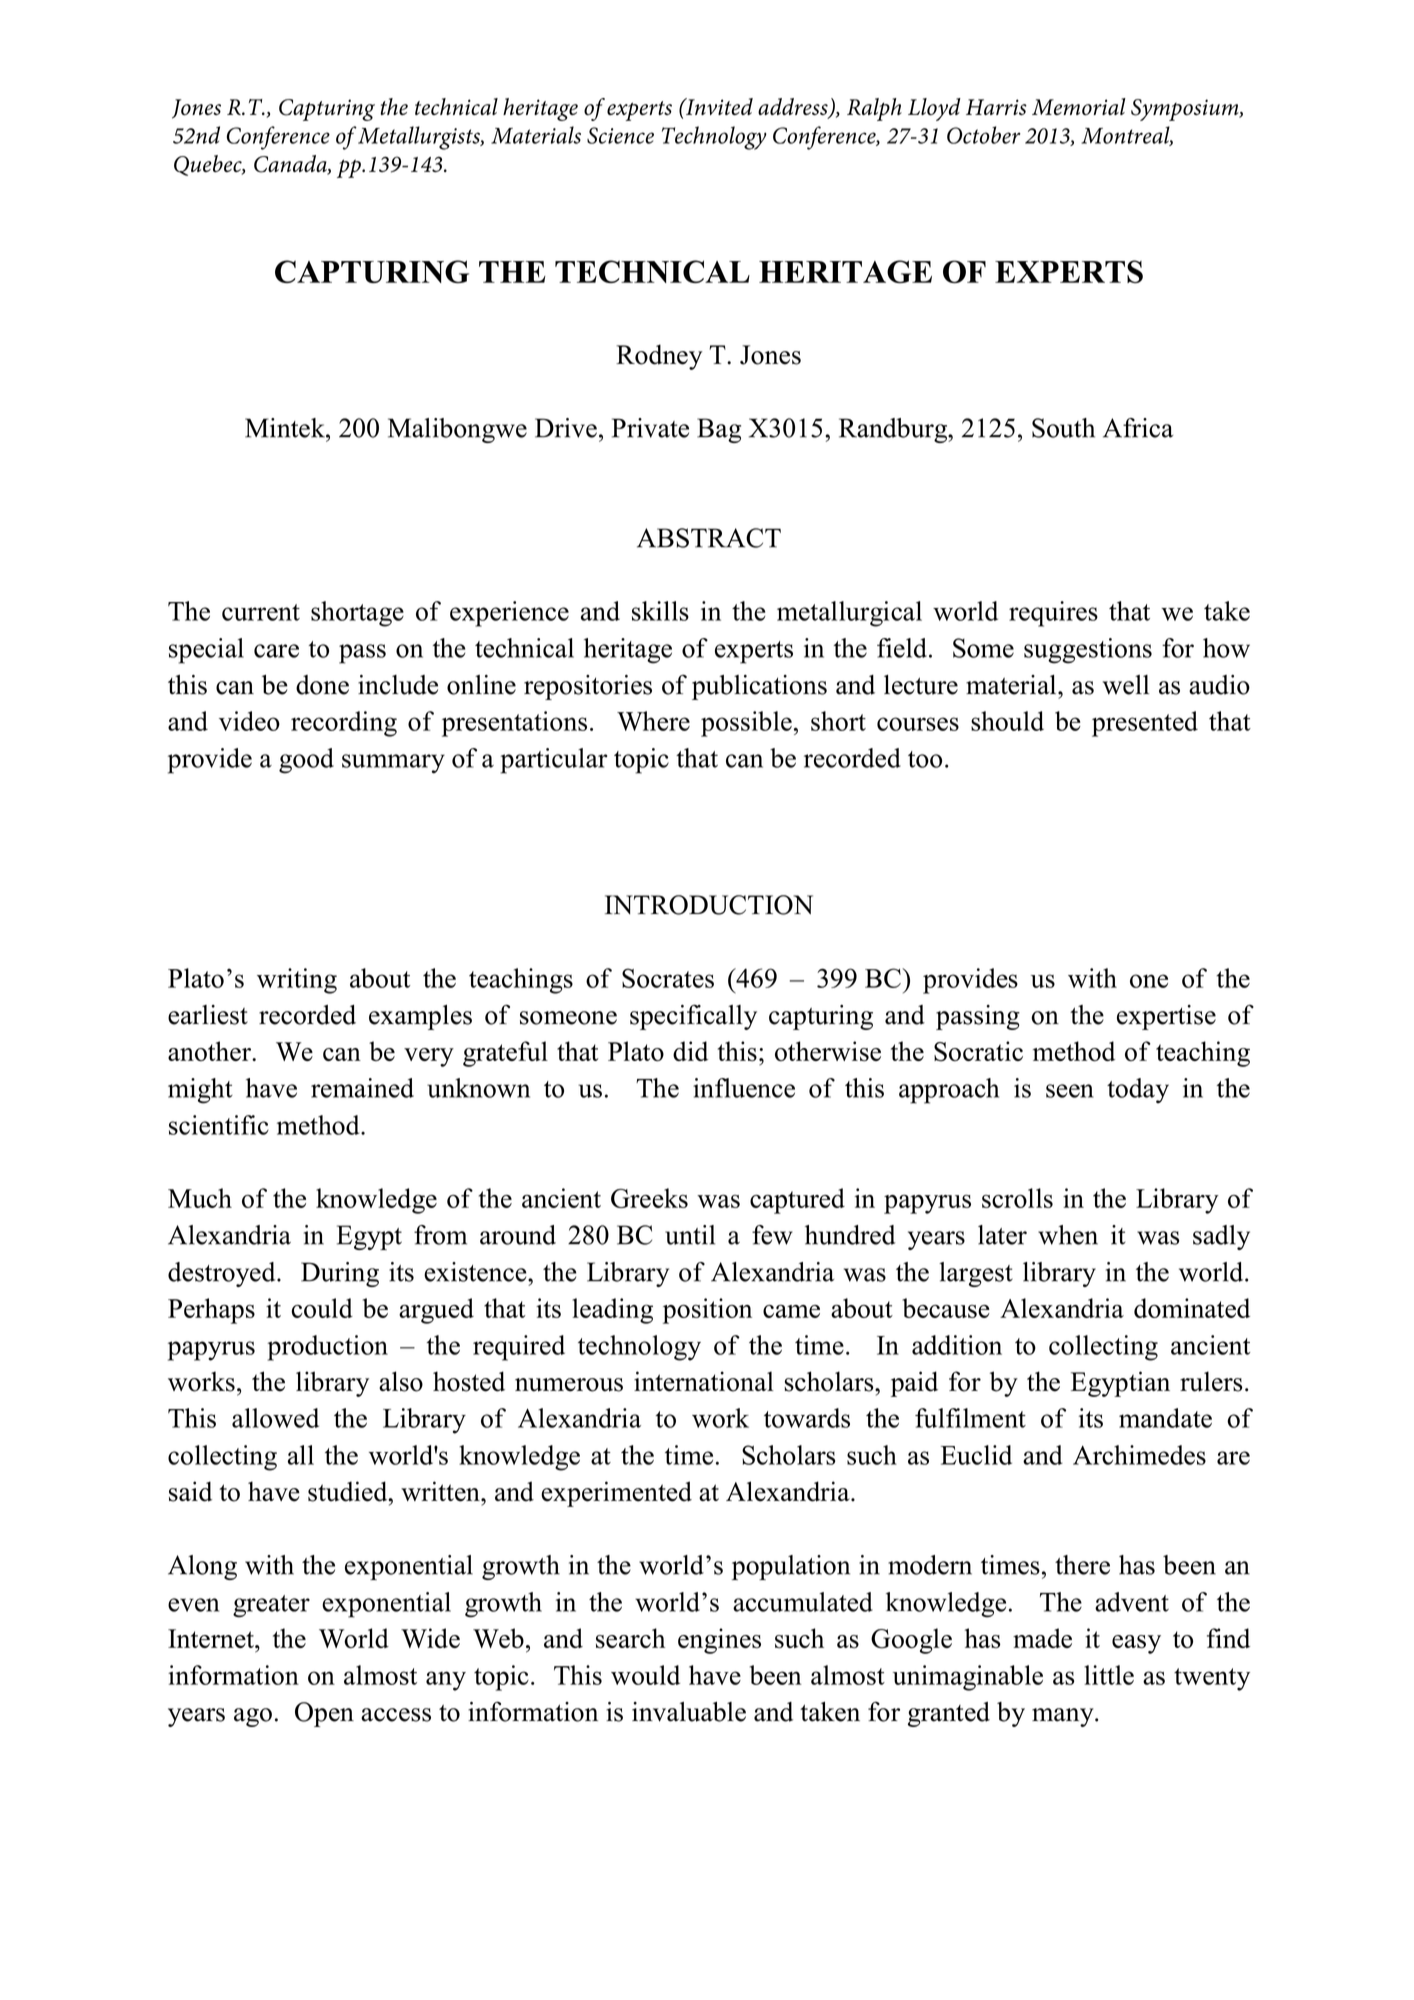 Image resolution: width=1414 pixels, height=2000 pixels. Describe the element at coordinates (362, 1088) in the screenshot. I see `remained` at that location.
